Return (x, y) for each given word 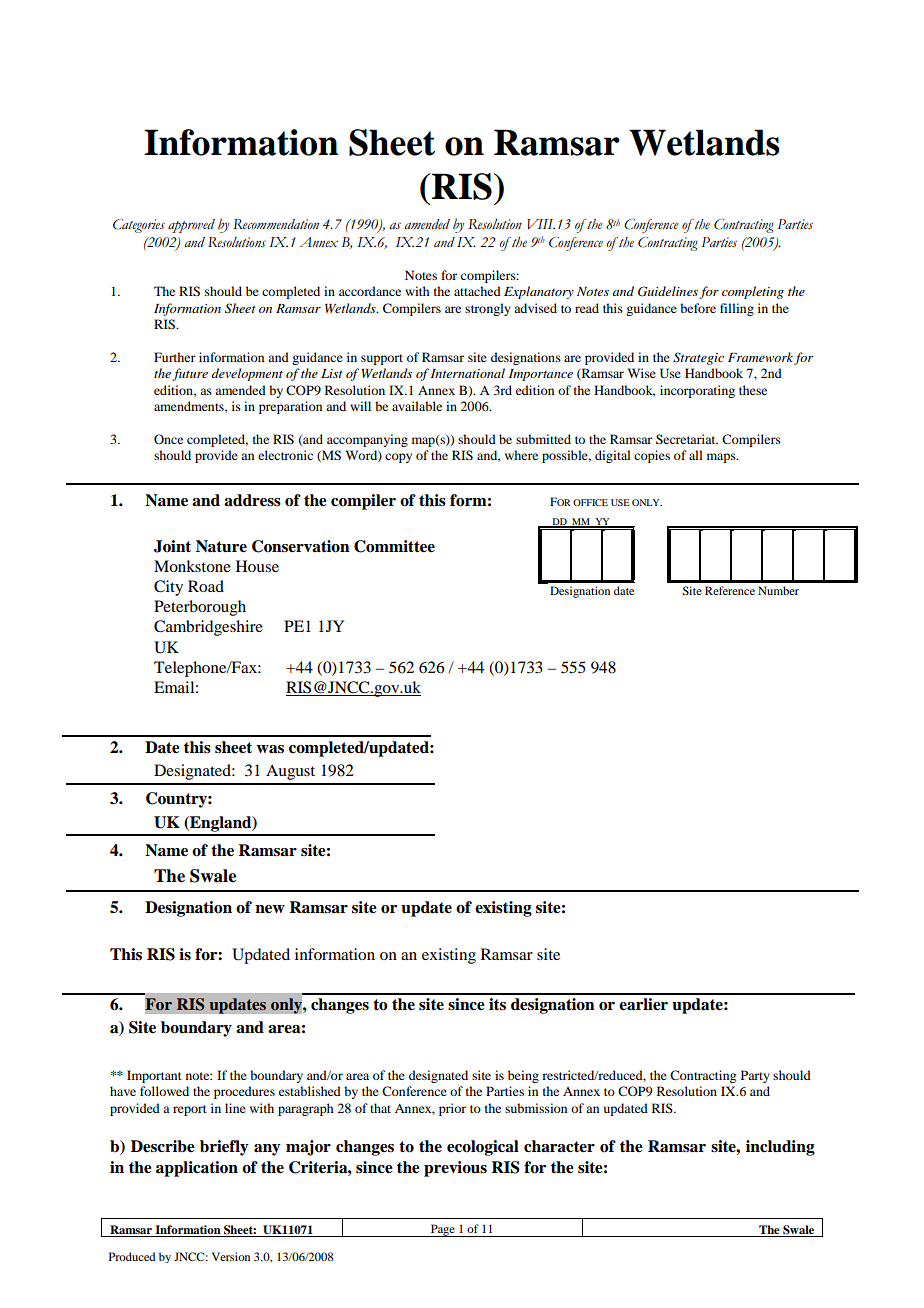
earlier (643, 1004)
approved (191, 226)
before (698, 308)
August (290, 772)
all (696, 455)
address (252, 500)
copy (398, 458)
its (497, 1004)
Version (231, 1256)
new (270, 909)
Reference (730, 590)
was (270, 749)
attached (477, 291)
